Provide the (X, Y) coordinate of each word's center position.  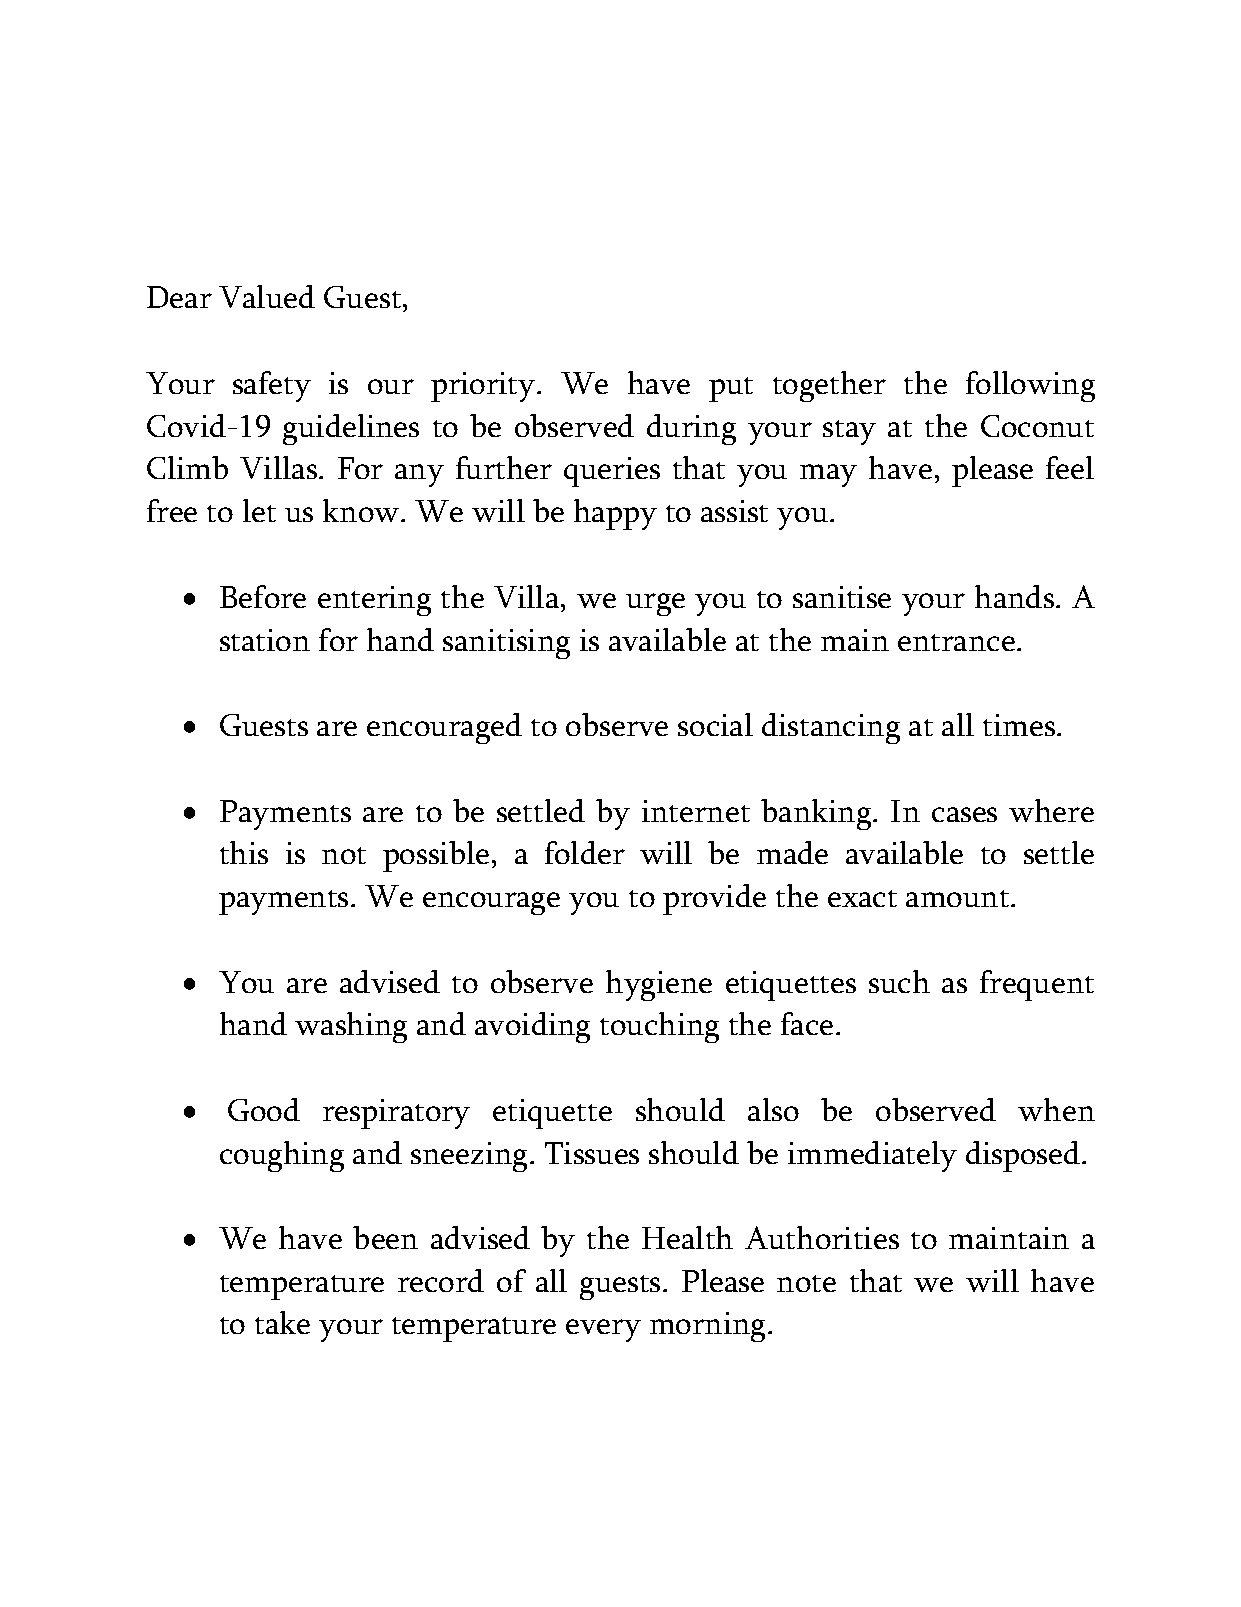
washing (351, 1027)
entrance (956, 642)
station (265, 640)
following (1030, 386)
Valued (267, 296)
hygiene (659, 985)
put (731, 389)
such (899, 981)
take (282, 1322)
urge (655, 604)
